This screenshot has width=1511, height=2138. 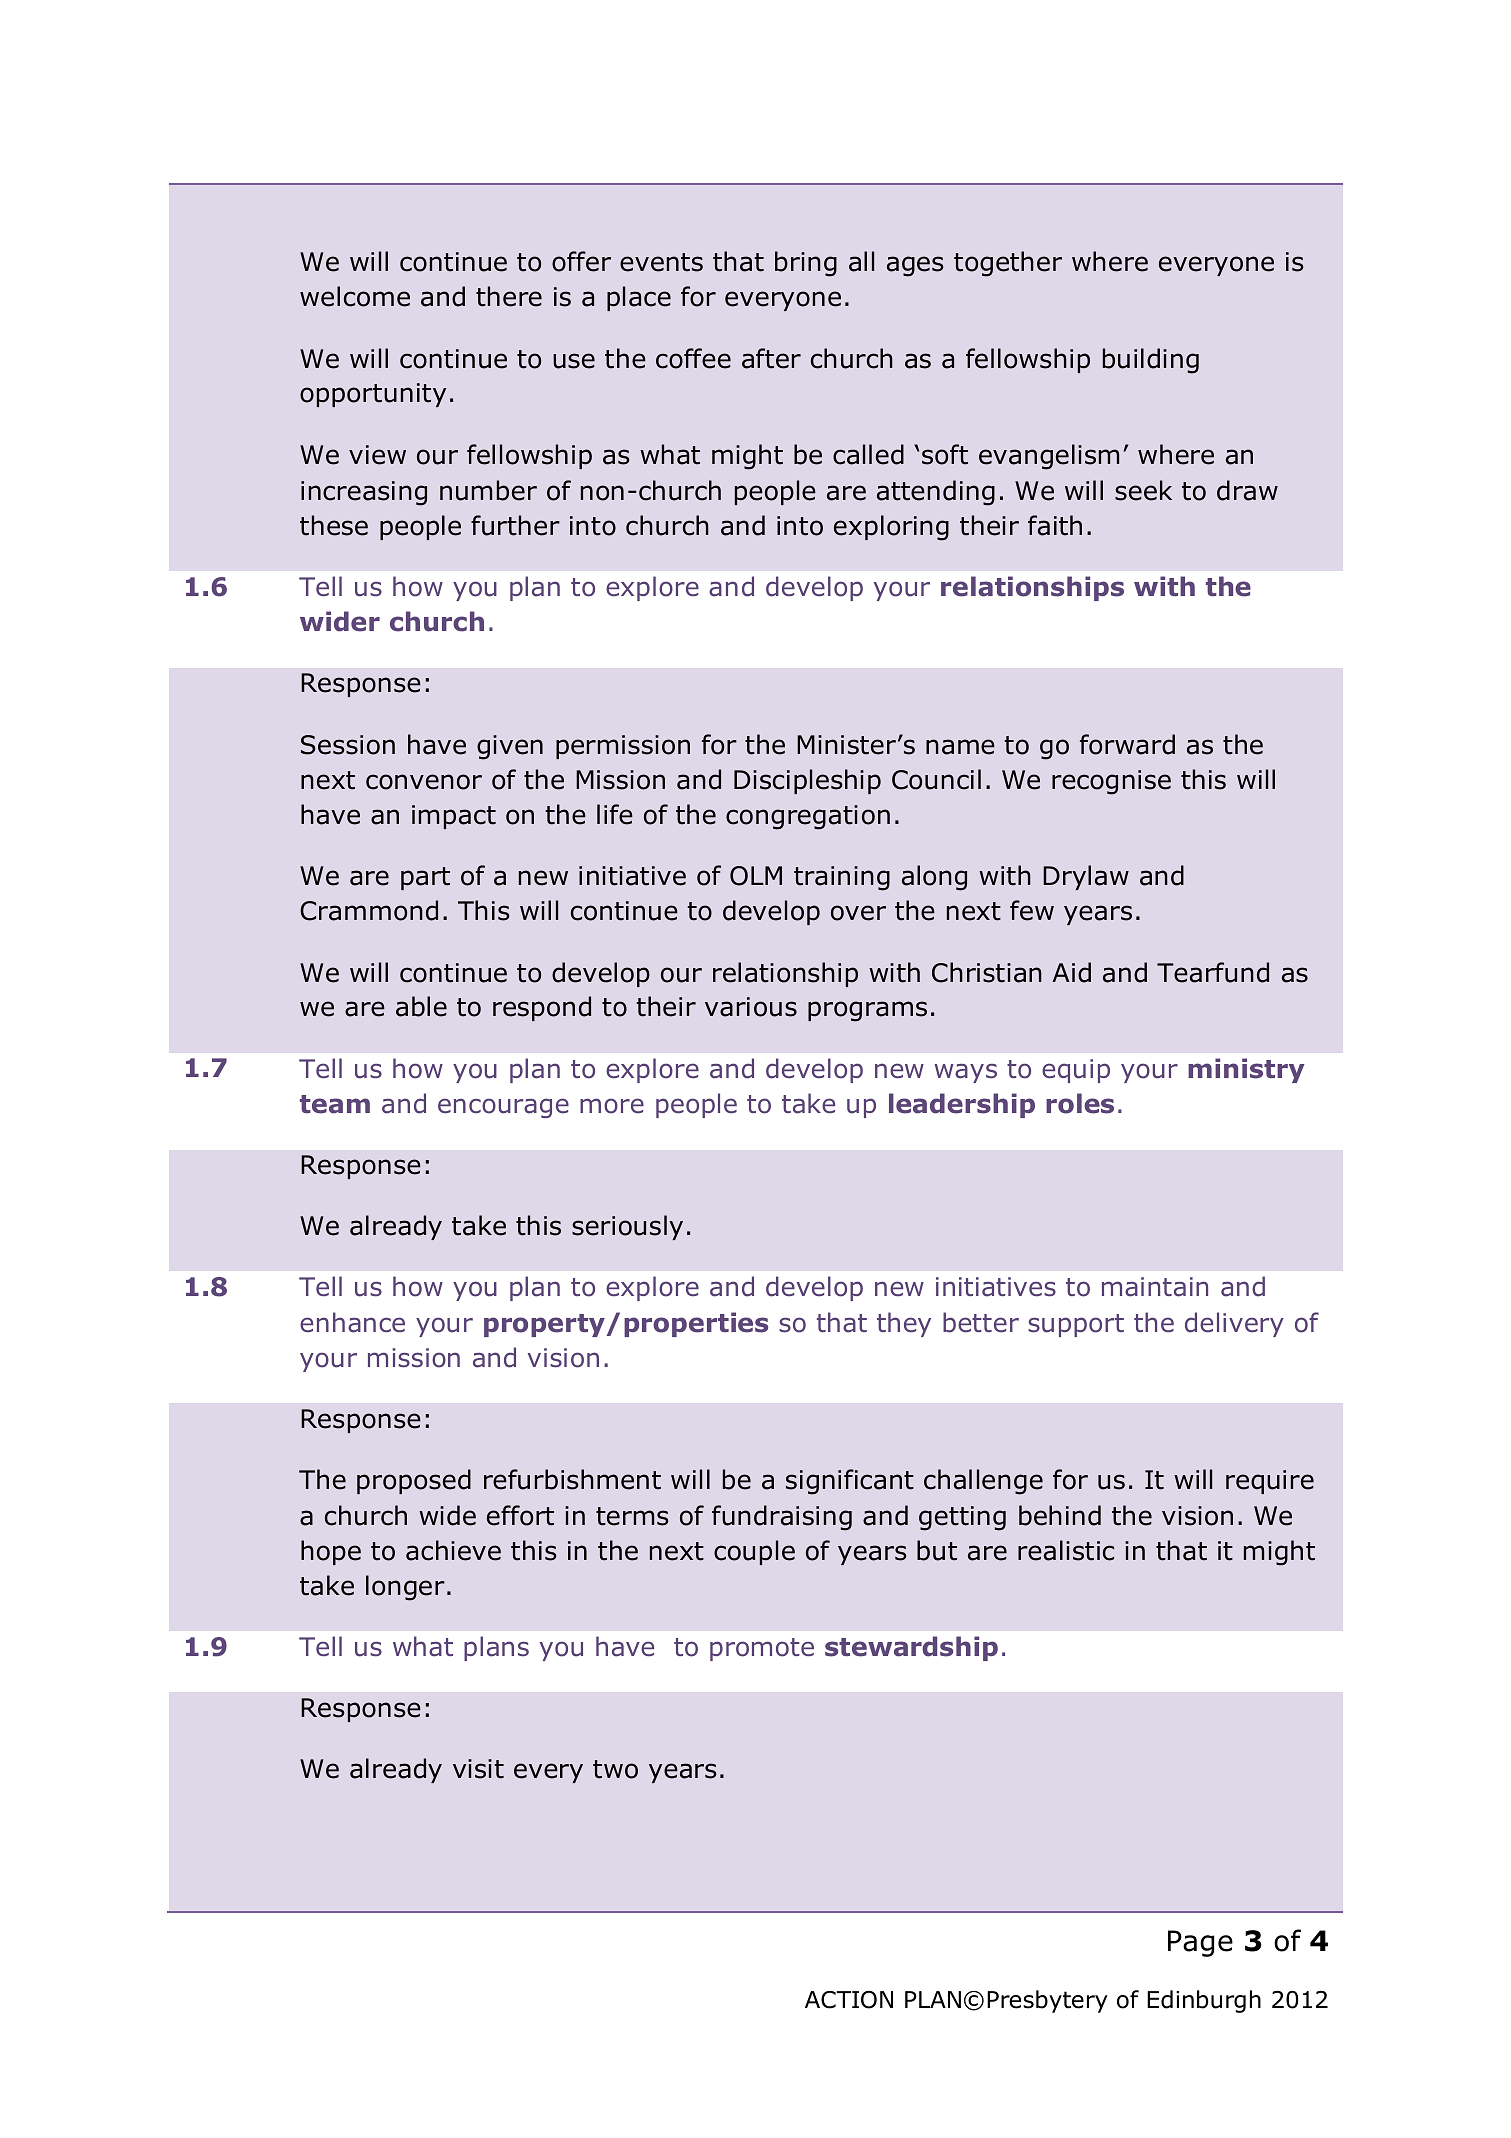 What do you see at coordinates (1200, 1943) in the screenshot?
I see `Page` at bounding box center [1200, 1943].
